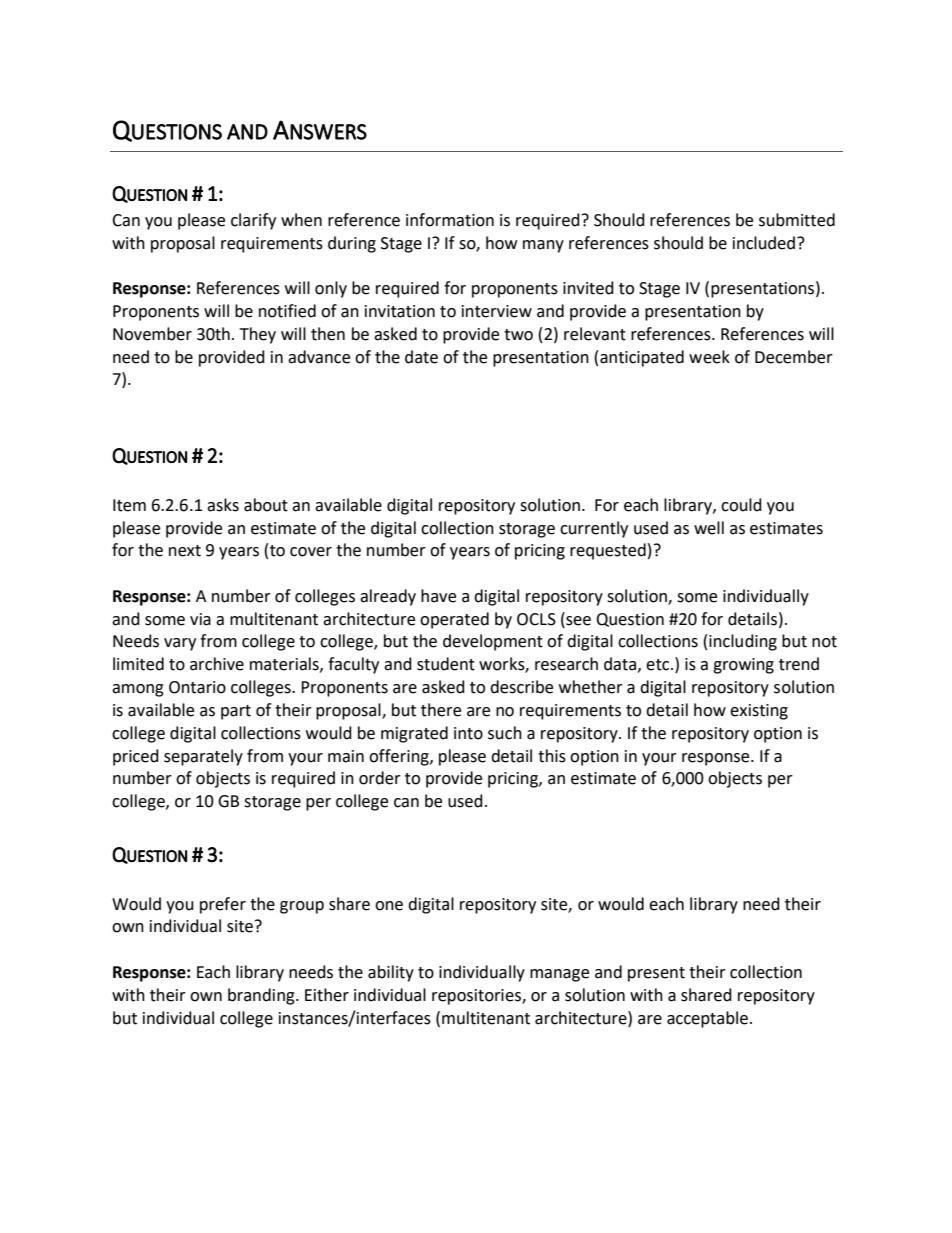  What do you see at coordinates (741, 505) in the page?
I see `could` at bounding box center [741, 505].
